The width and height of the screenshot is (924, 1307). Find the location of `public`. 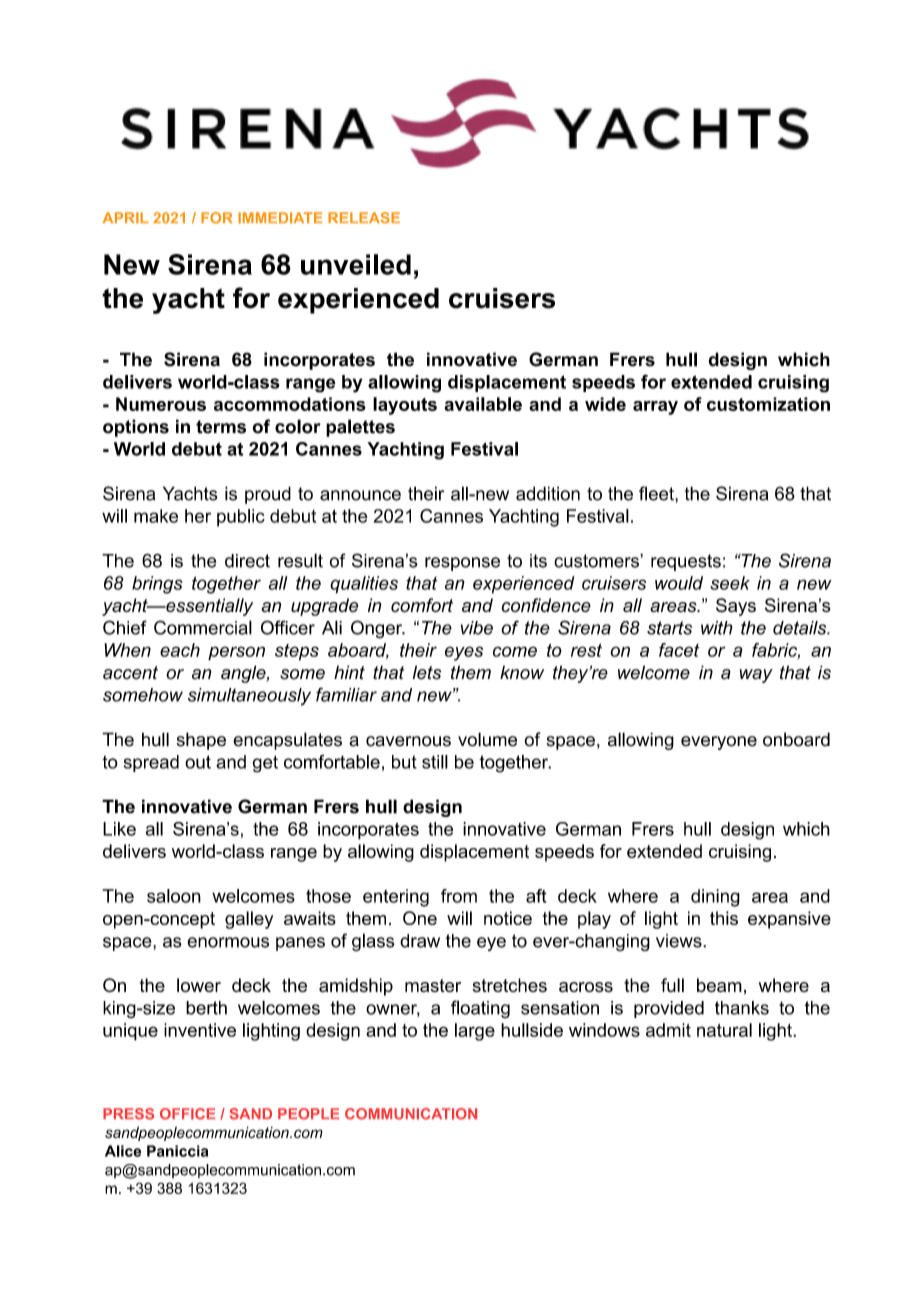

public is located at coordinates (241, 518).
